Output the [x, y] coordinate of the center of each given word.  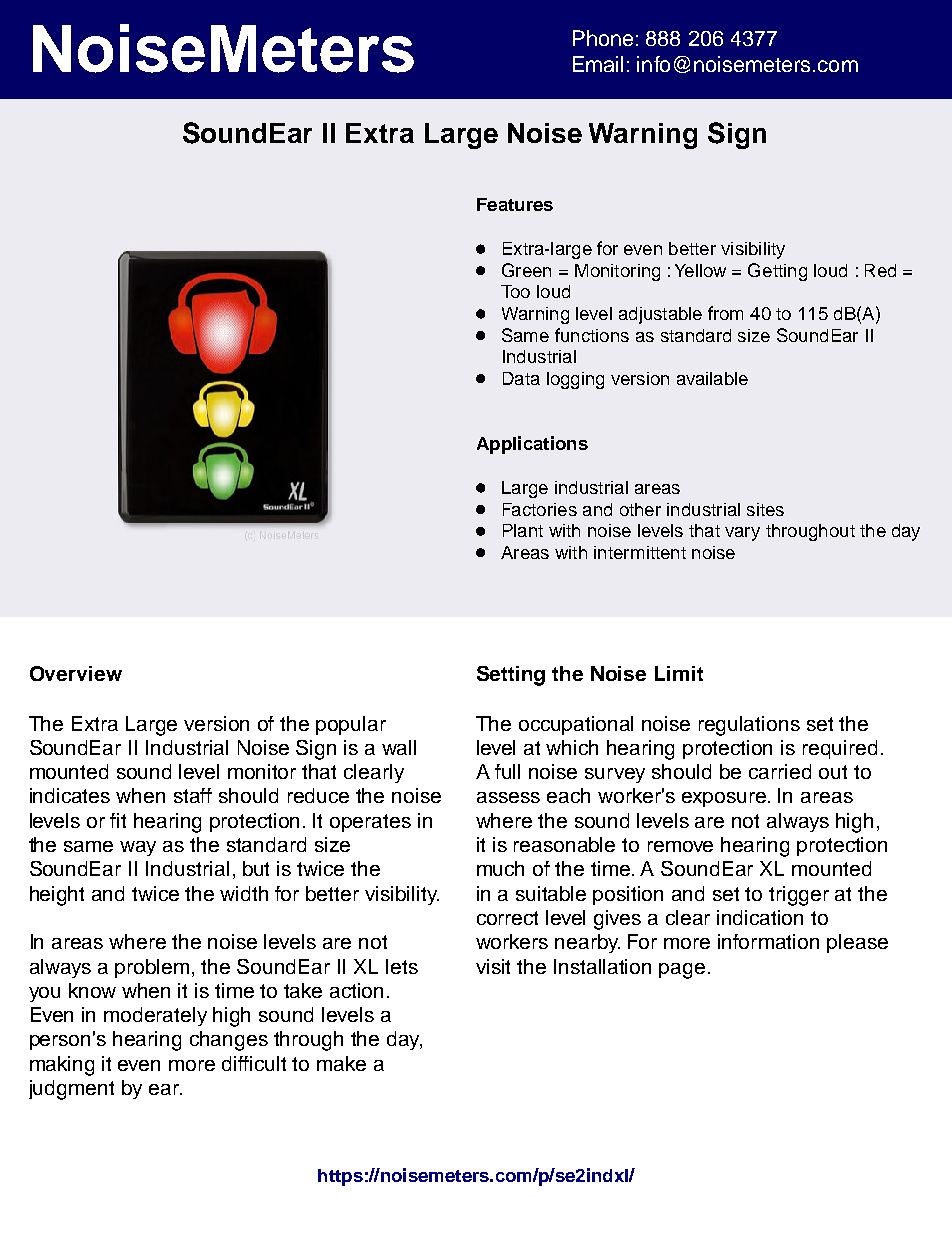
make [341, 1063]
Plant [523, 530]
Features [515, 204]
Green [526, 270]
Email [598, 64]
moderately [155, 1016]
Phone [603, 38]
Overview [76, 673]
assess [508, 797]
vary [742, 534]
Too [515, 291]
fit [118, 820]
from [725, 313]
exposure [725, 799]
